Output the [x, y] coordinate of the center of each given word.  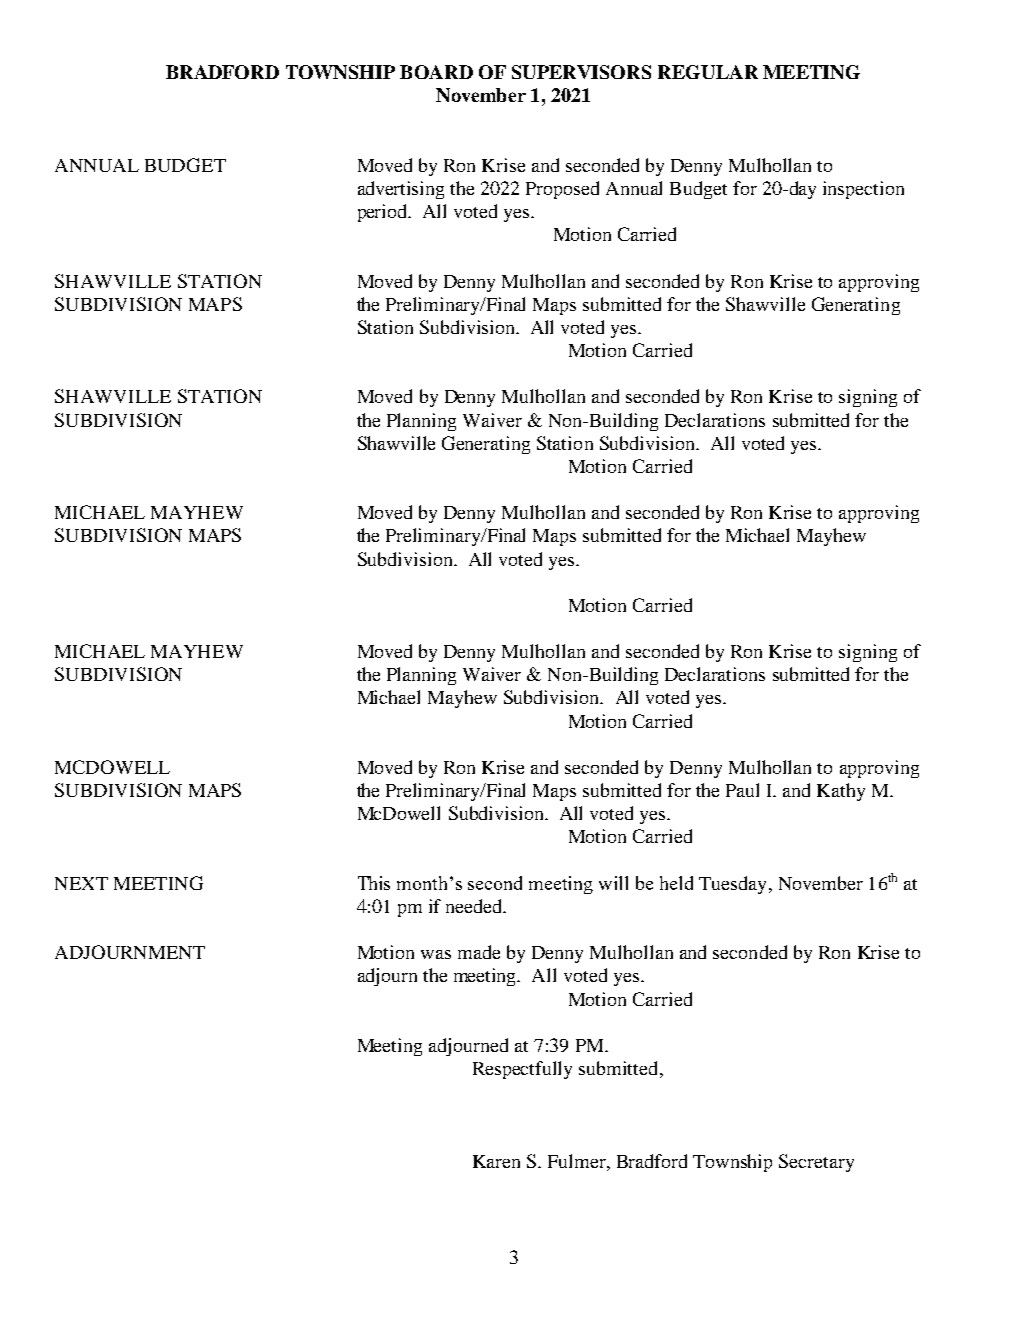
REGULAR [708, 72]
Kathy [841, 792]
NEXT [81, 883]
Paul [742, 790]
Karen [496, 1161]
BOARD [436, 72]
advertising [401, 190]
